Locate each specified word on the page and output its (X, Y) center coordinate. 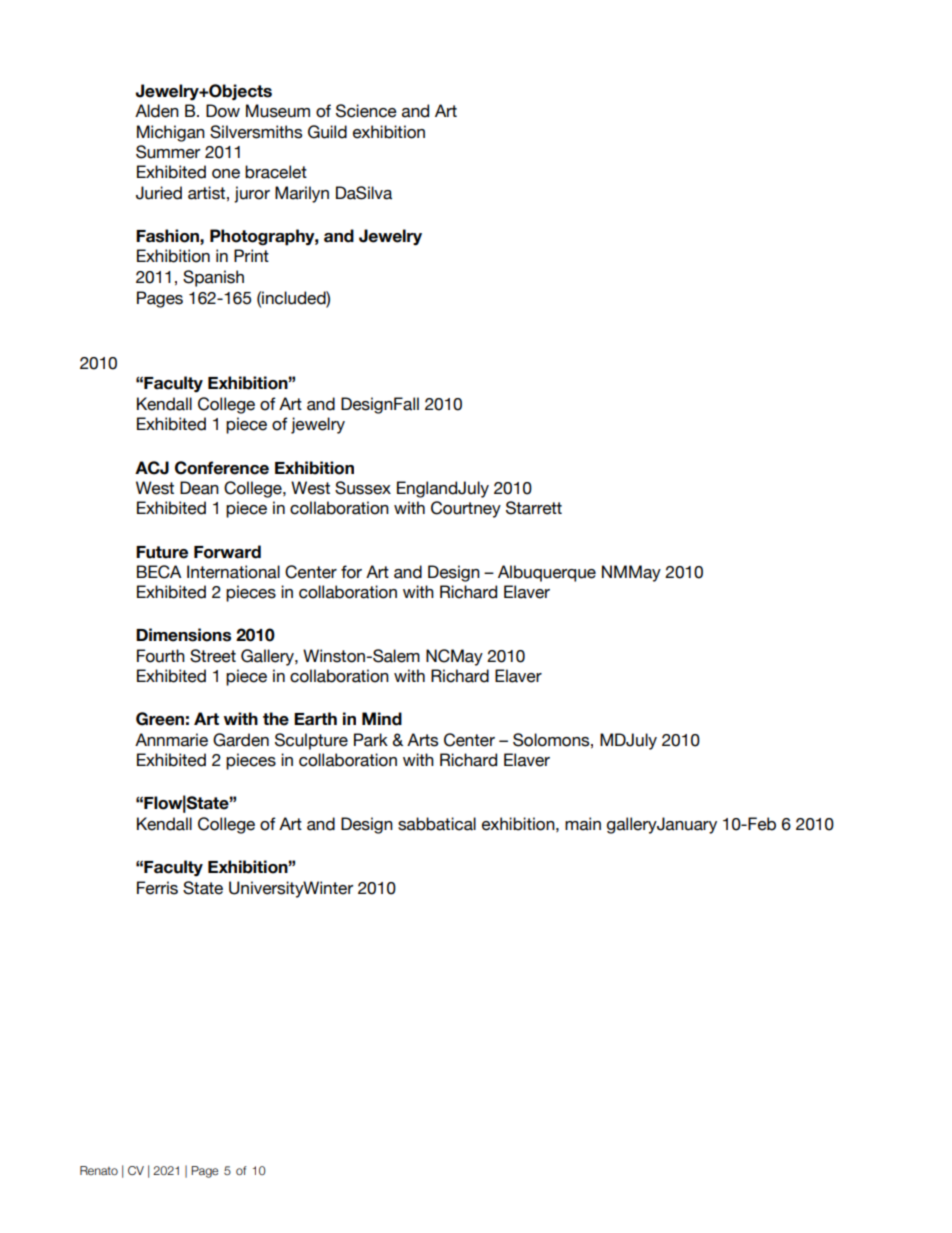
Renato (99, 1170)
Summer (168, 152)
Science (366, 111)
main (583, 824)
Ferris (157, 888)
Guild (327, 132)
